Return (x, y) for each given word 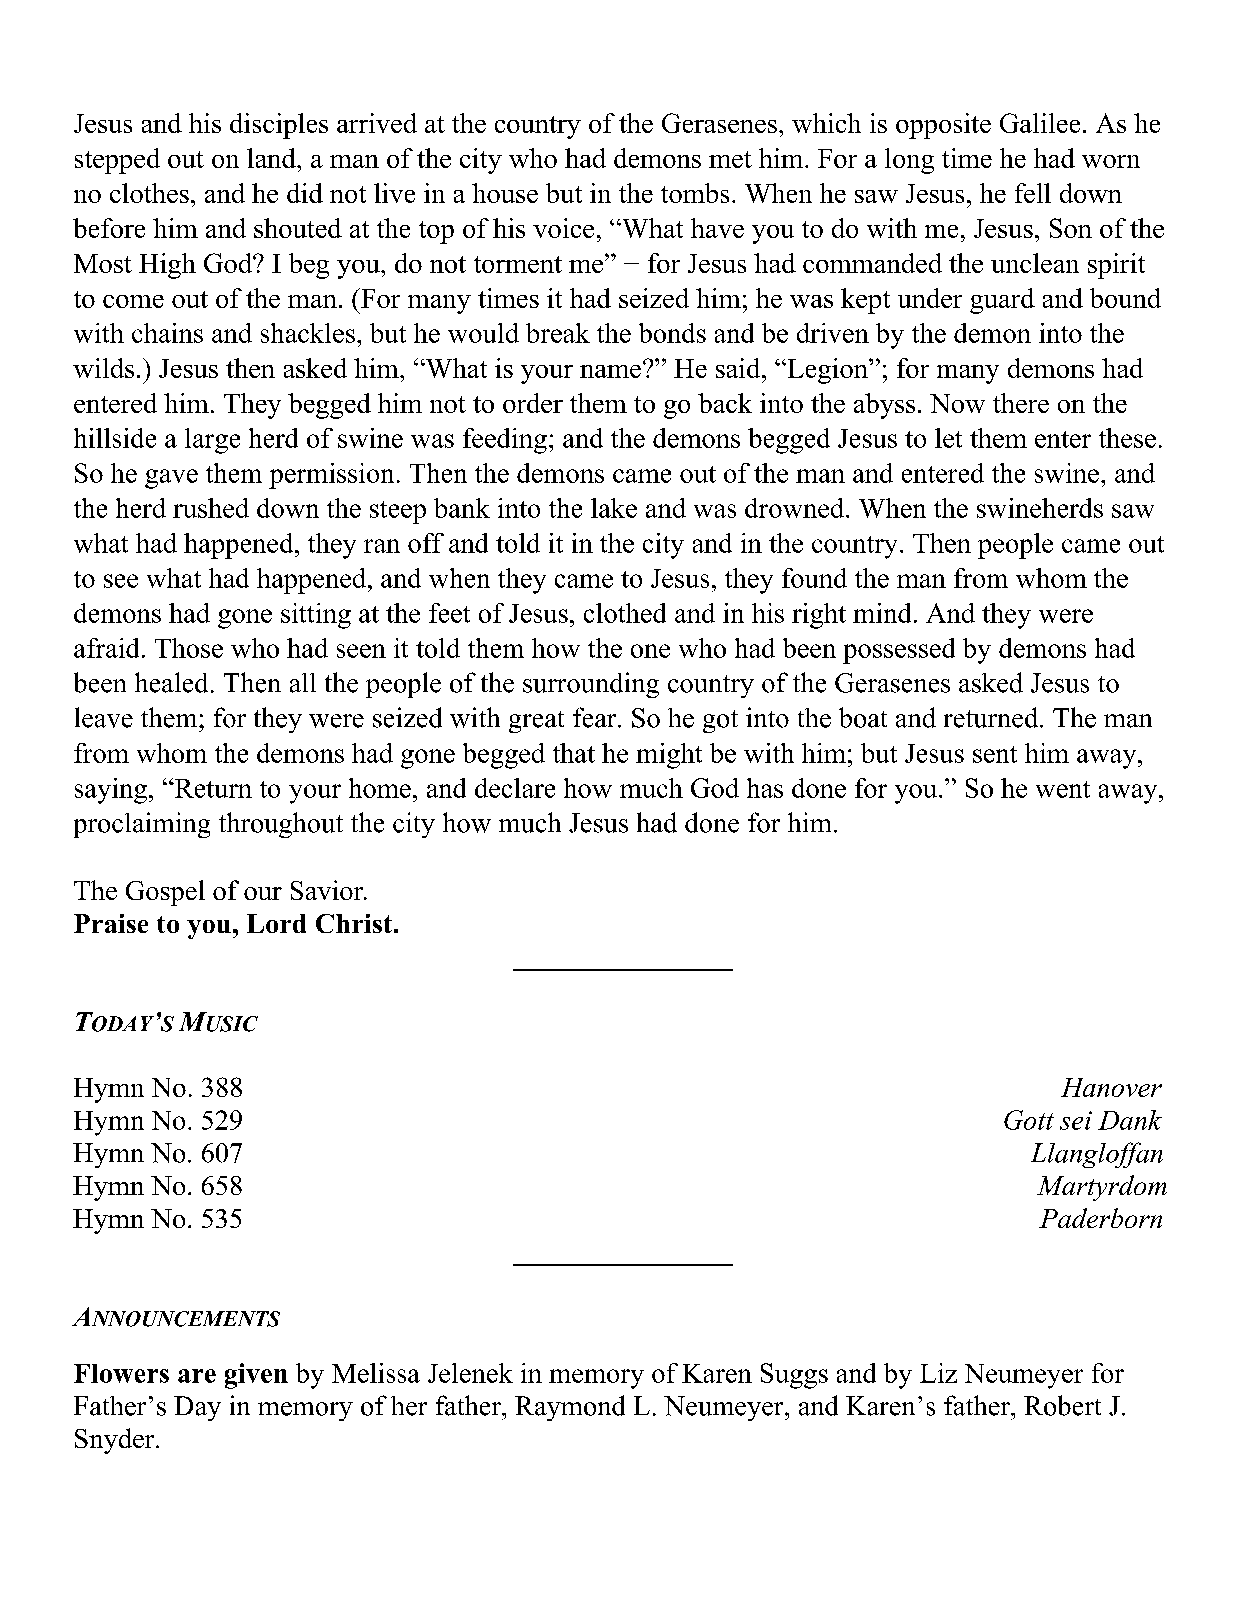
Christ (354, 923)
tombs (695, 193)
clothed (625, 613)
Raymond (570, 1408)
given (256, 1376)
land (272, 158)
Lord (276, 923)
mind (882, 613)
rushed (211, 508)
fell (1033, 193)
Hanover (1111, 1087)
